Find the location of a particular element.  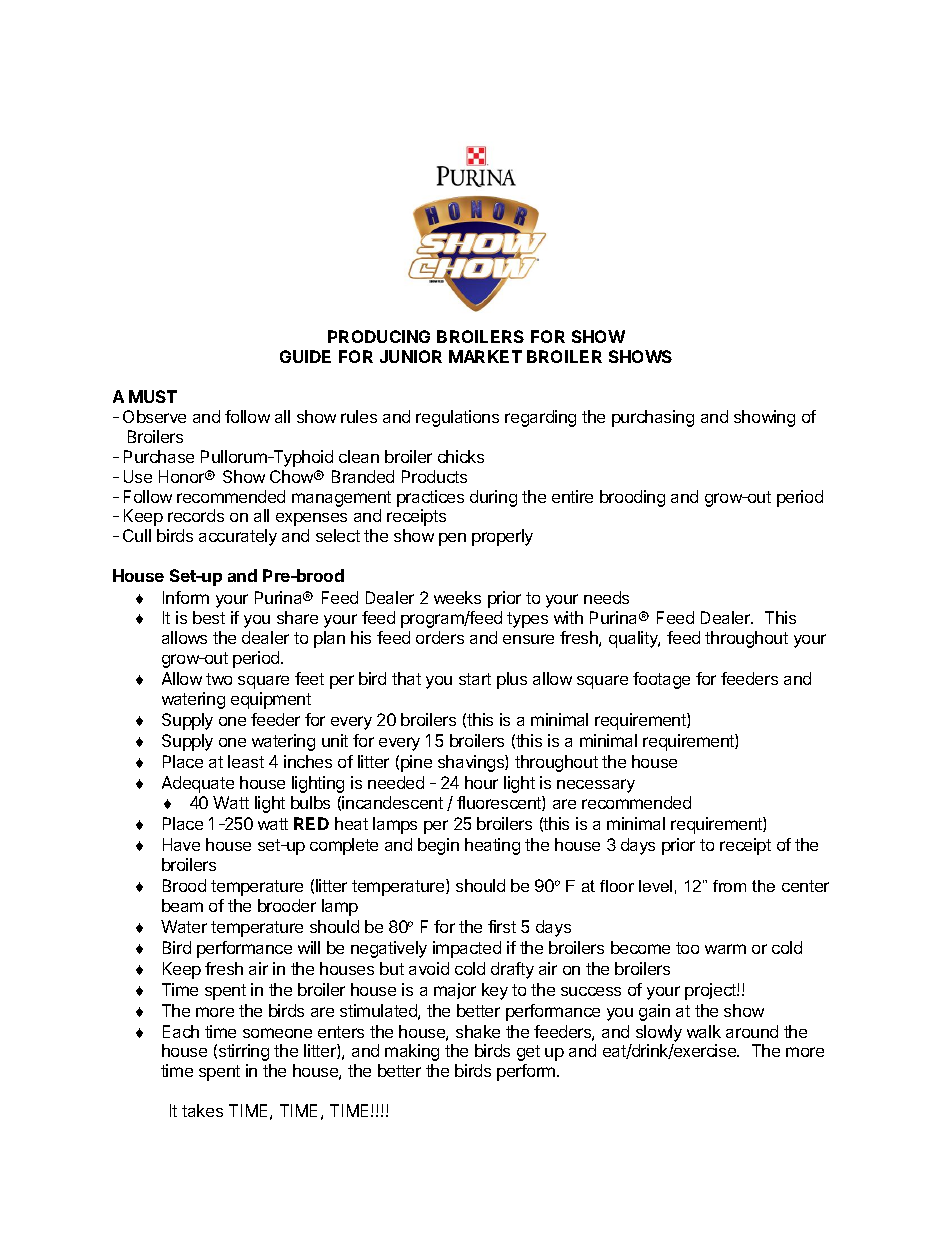

GUIDE is located at coordinates (305, 356).
